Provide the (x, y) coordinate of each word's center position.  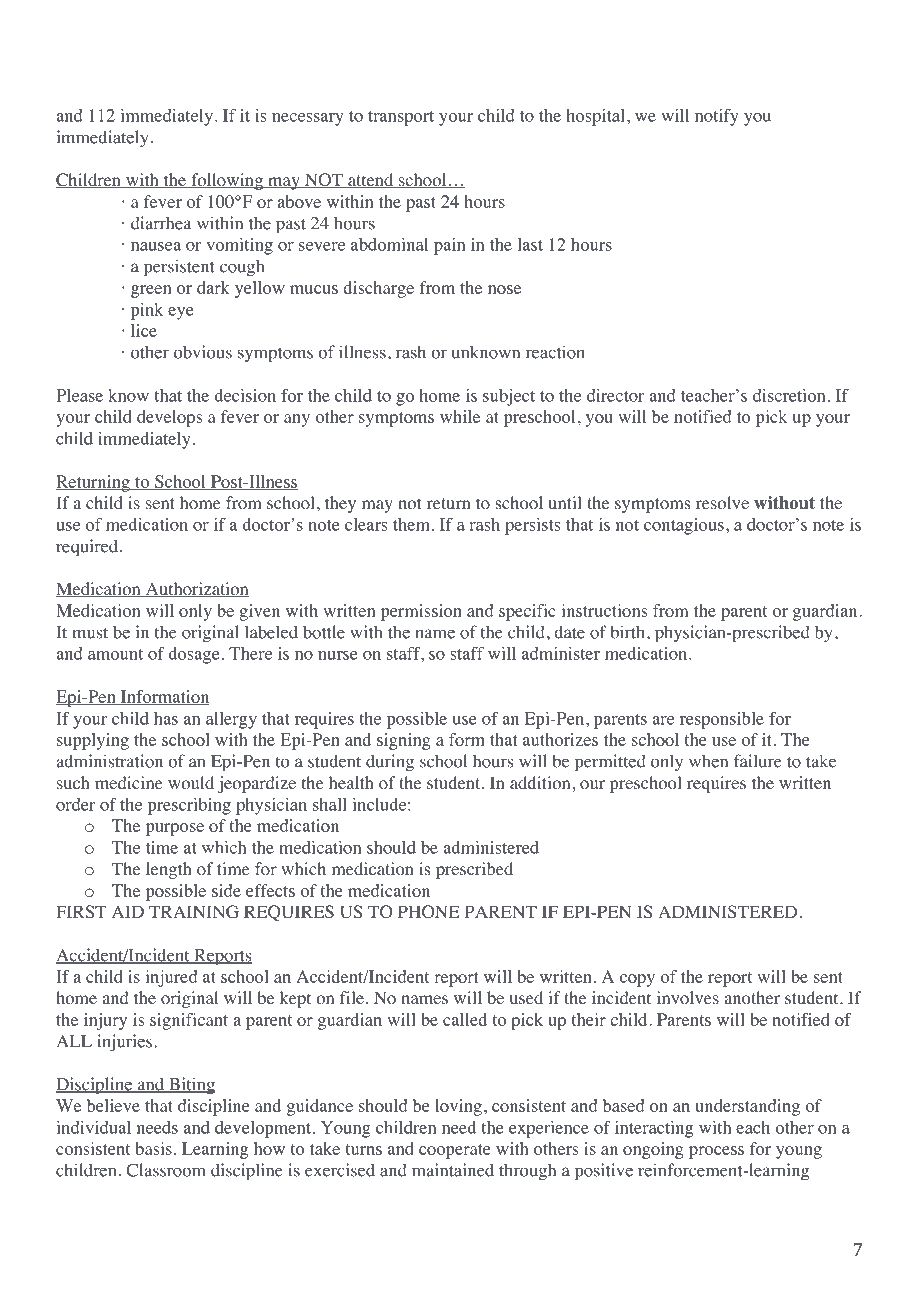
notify (717, 117)
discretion (789, 395)
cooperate (455, 1151)
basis (153, 1148)
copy (637, 980)
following (227, 181)
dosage (193, 655)
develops (169, 418)
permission (421, 612)
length (169, 870)
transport (401, 118)
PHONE (428, 912)
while (460, 416)
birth (629, 632)
